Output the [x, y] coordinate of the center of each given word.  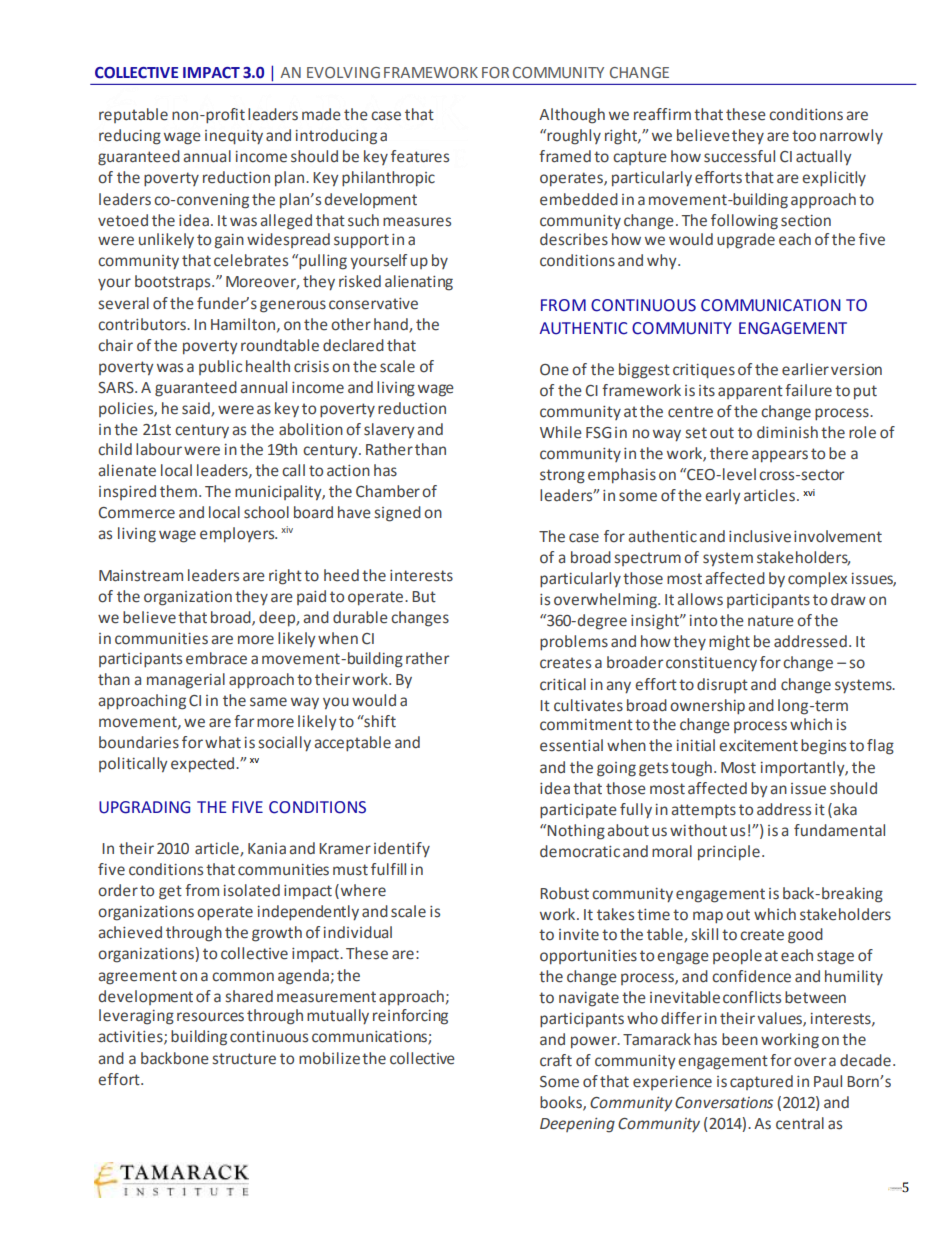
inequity [234, 137]
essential [571, 745]
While [561, 432]
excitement [758, 746]
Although [572, 116]
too [804, 136]
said [197, 409]
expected [204, 764]
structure [244, 1059]
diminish [787, 432]
